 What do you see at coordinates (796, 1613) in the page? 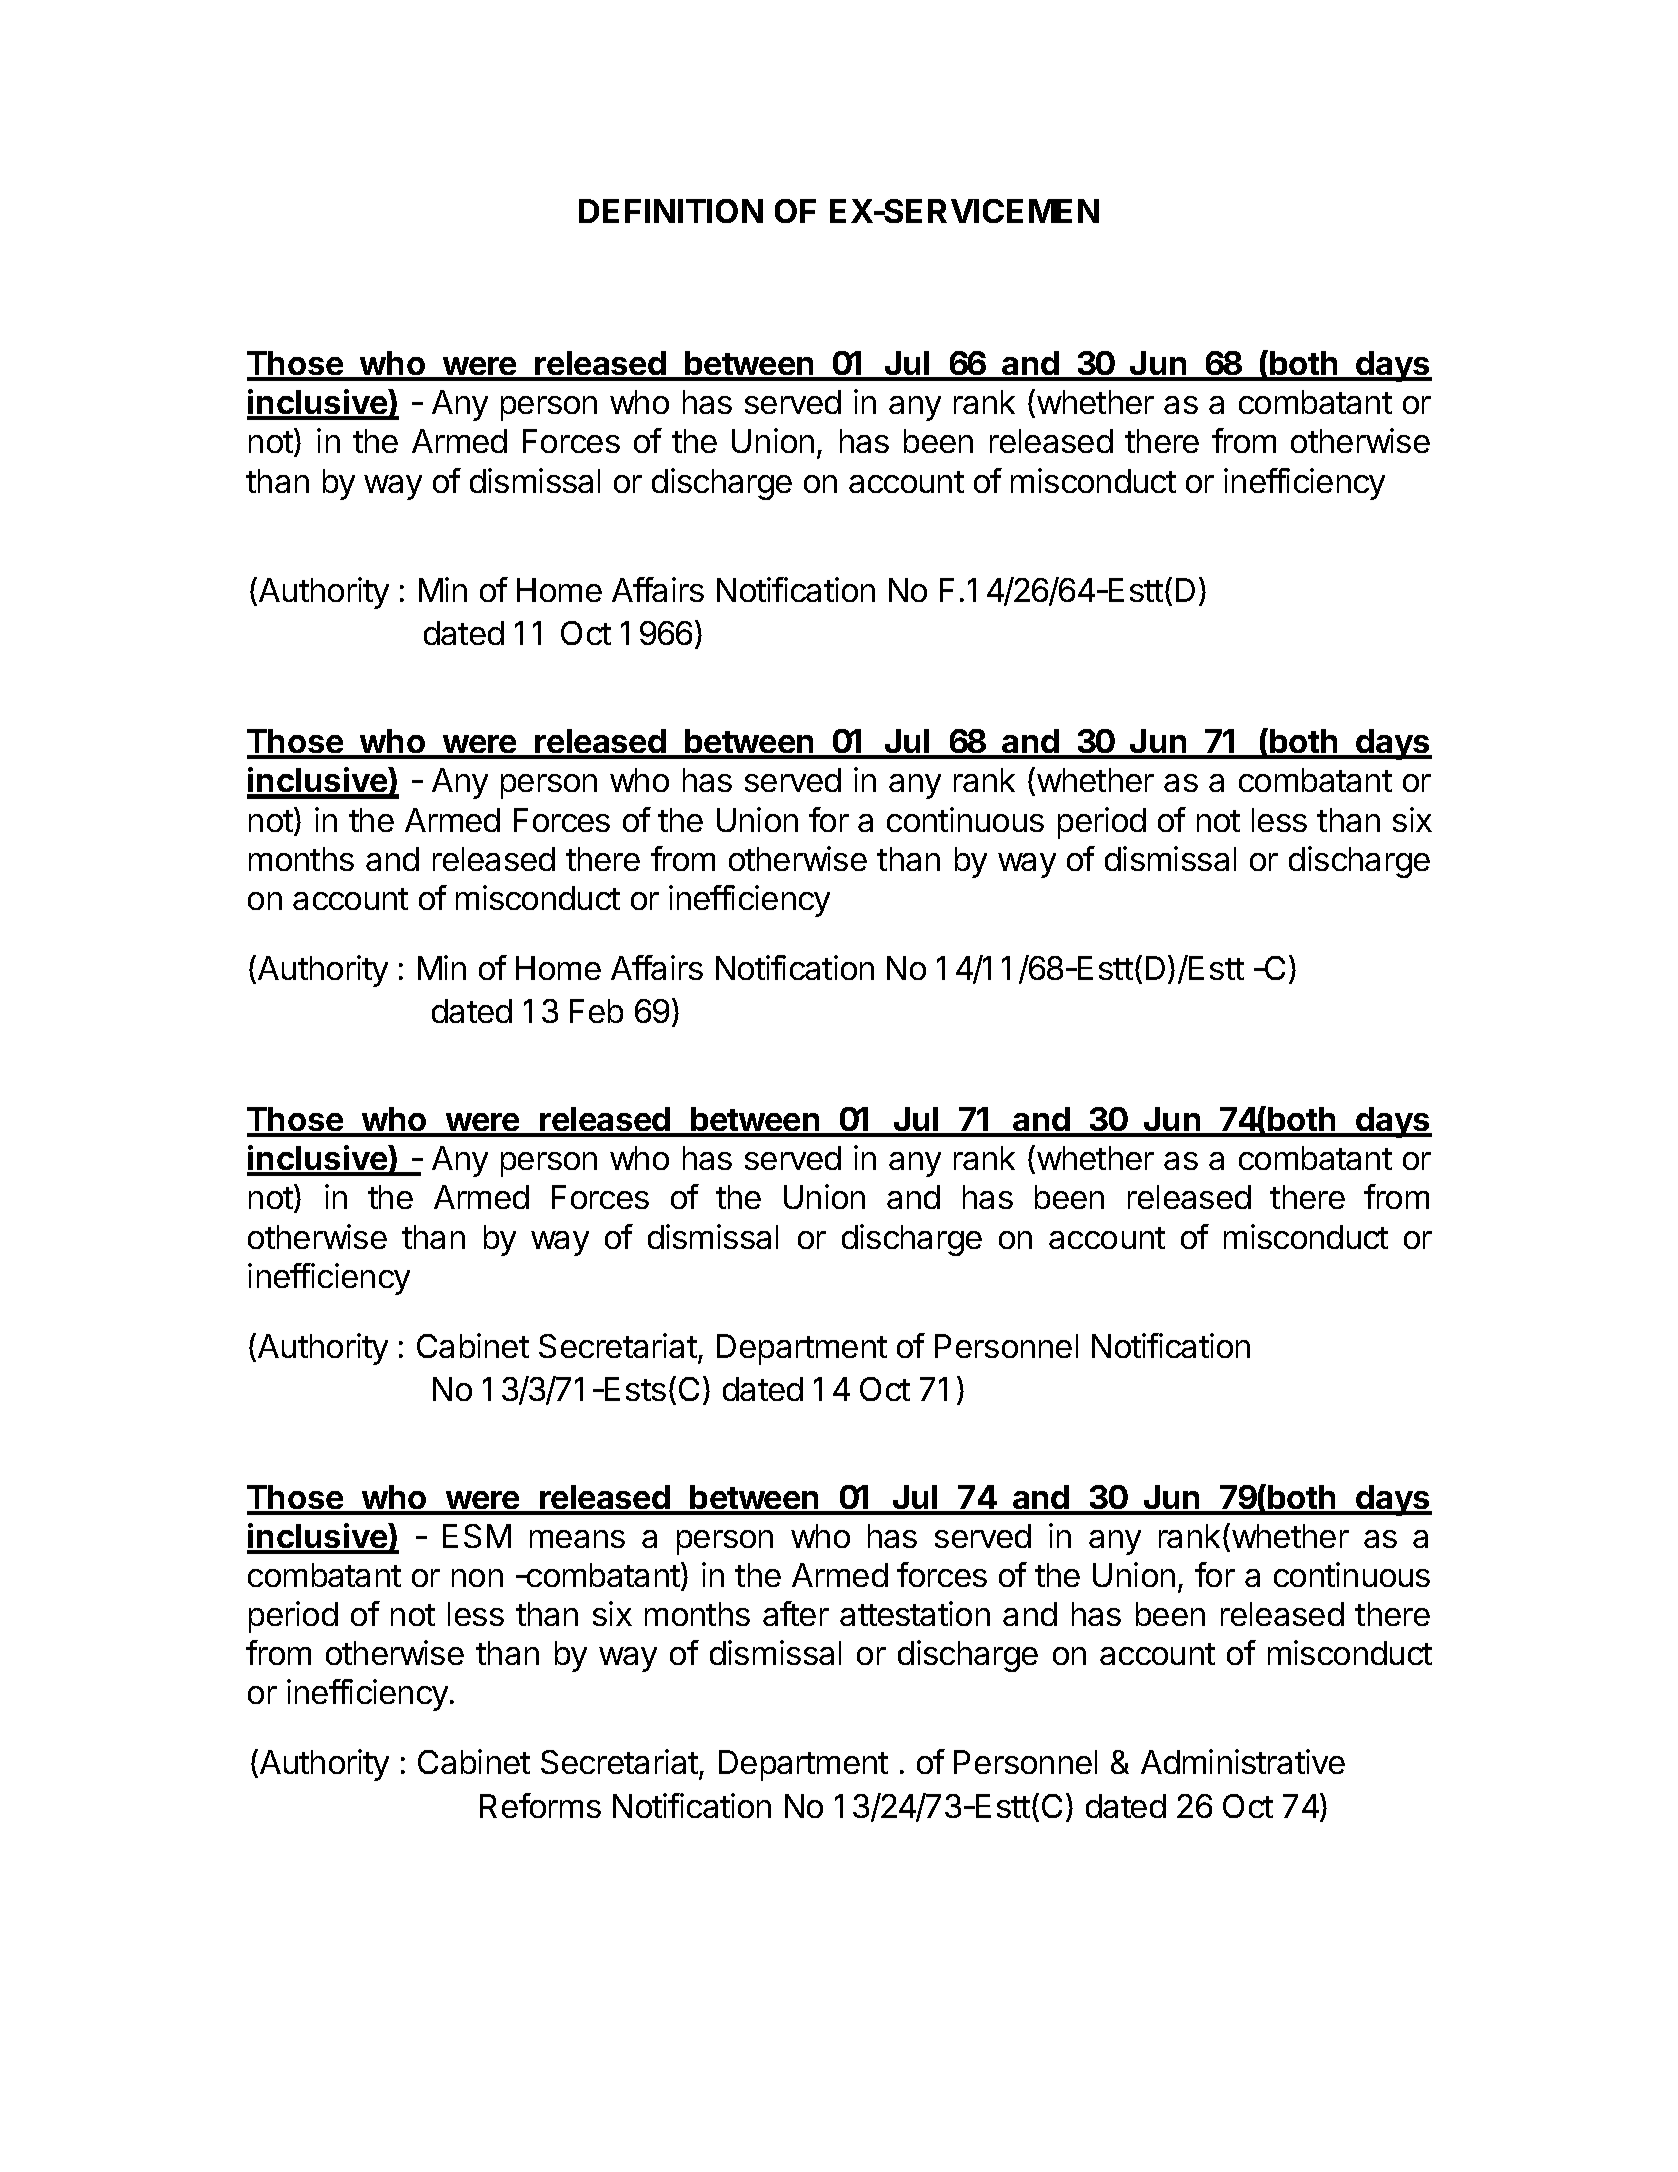
I see `after` at bounding box center [796, 1613].
